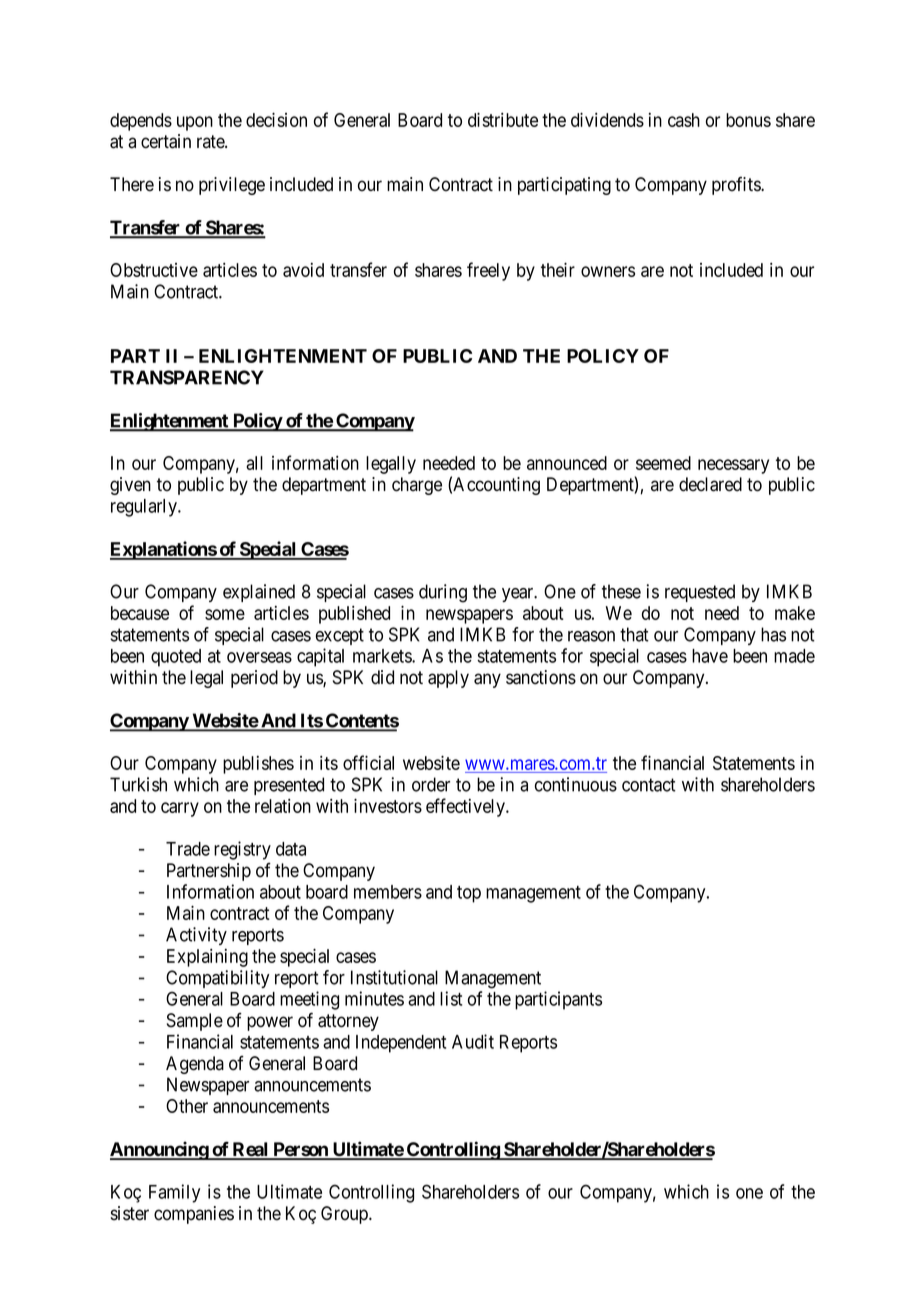  What do you see at coordinates (473, 1041) in the page?
I see `Audit` at bounding box center [473, 1041].
